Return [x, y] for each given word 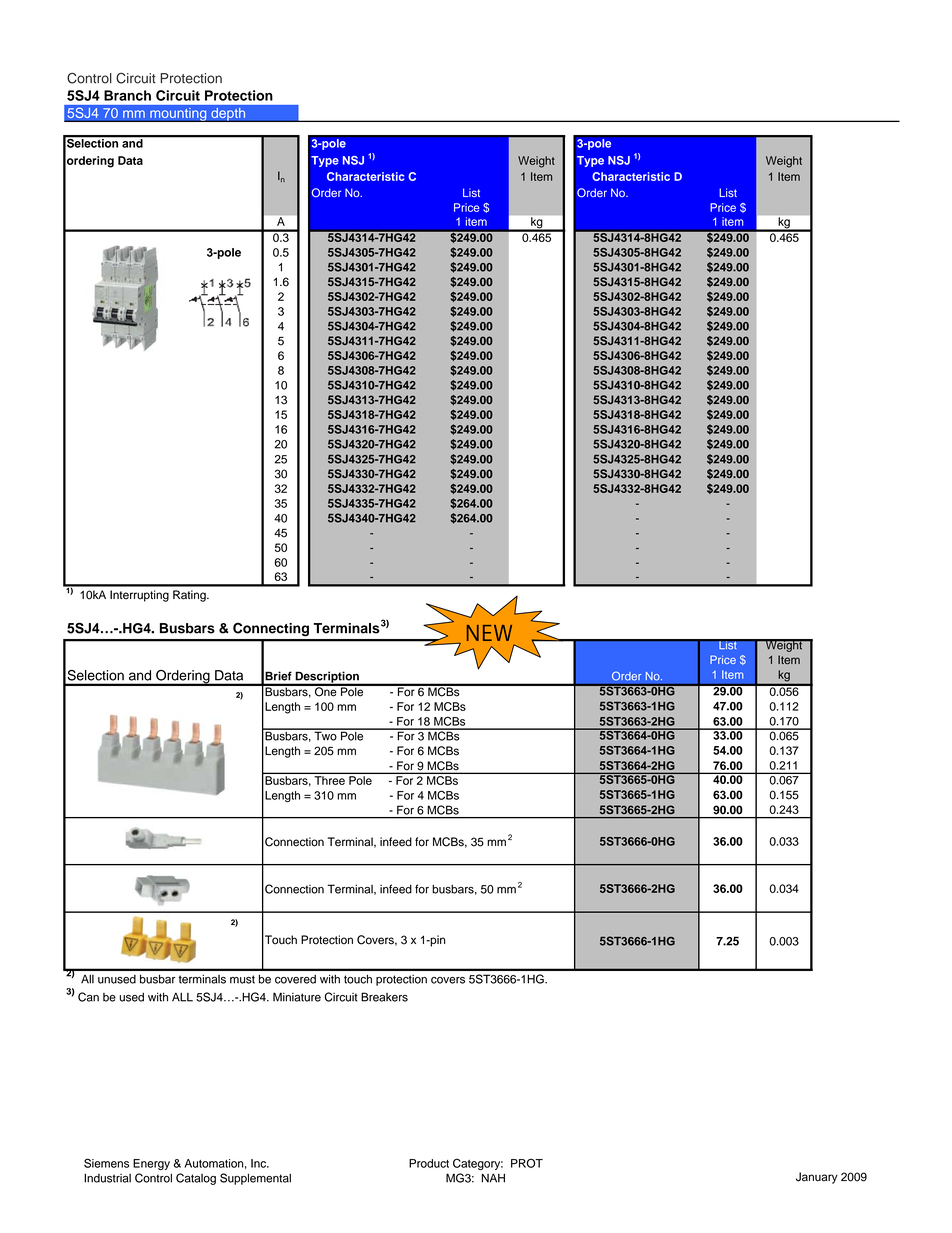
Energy [151, 1164]
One [326, 690]
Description [327, 678]
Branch [127, 95]
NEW [489, 633]
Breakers [384, 997]
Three [330, 780]
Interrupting [139, 596]
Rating [190, 596]
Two [325, 735]
